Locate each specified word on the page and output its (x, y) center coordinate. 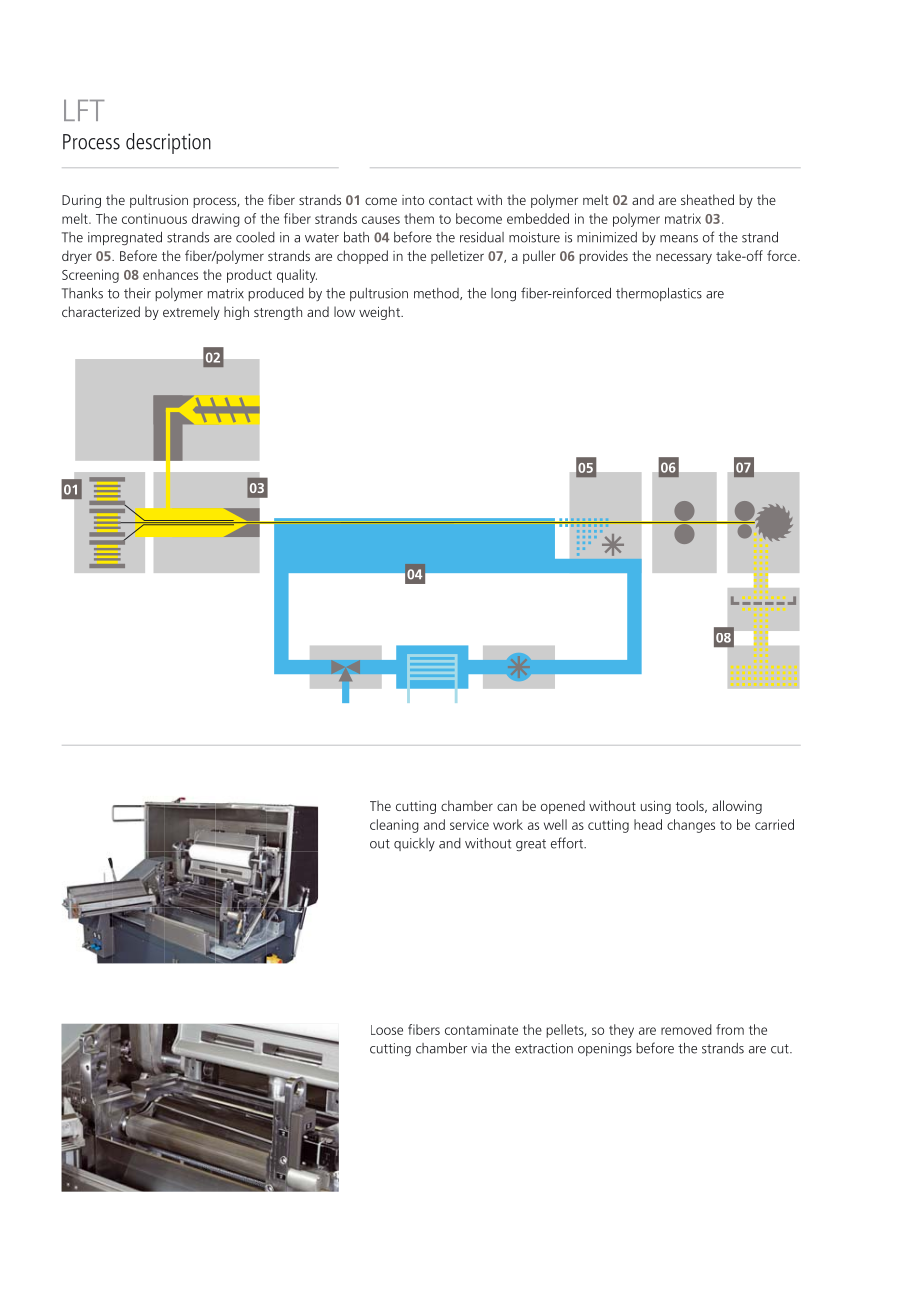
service (469, 824)
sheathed (707, 199)
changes (691, 826)
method (437, 294)
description (168, 143)
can (507, 807)
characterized (101, 311)
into (413, 200)
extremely (191, 313)
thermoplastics (659, 294)
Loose (387, 1030)
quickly (414, 845)
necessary (684, 258)
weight (380, 313)
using (656, 807)
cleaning (394, 826)
